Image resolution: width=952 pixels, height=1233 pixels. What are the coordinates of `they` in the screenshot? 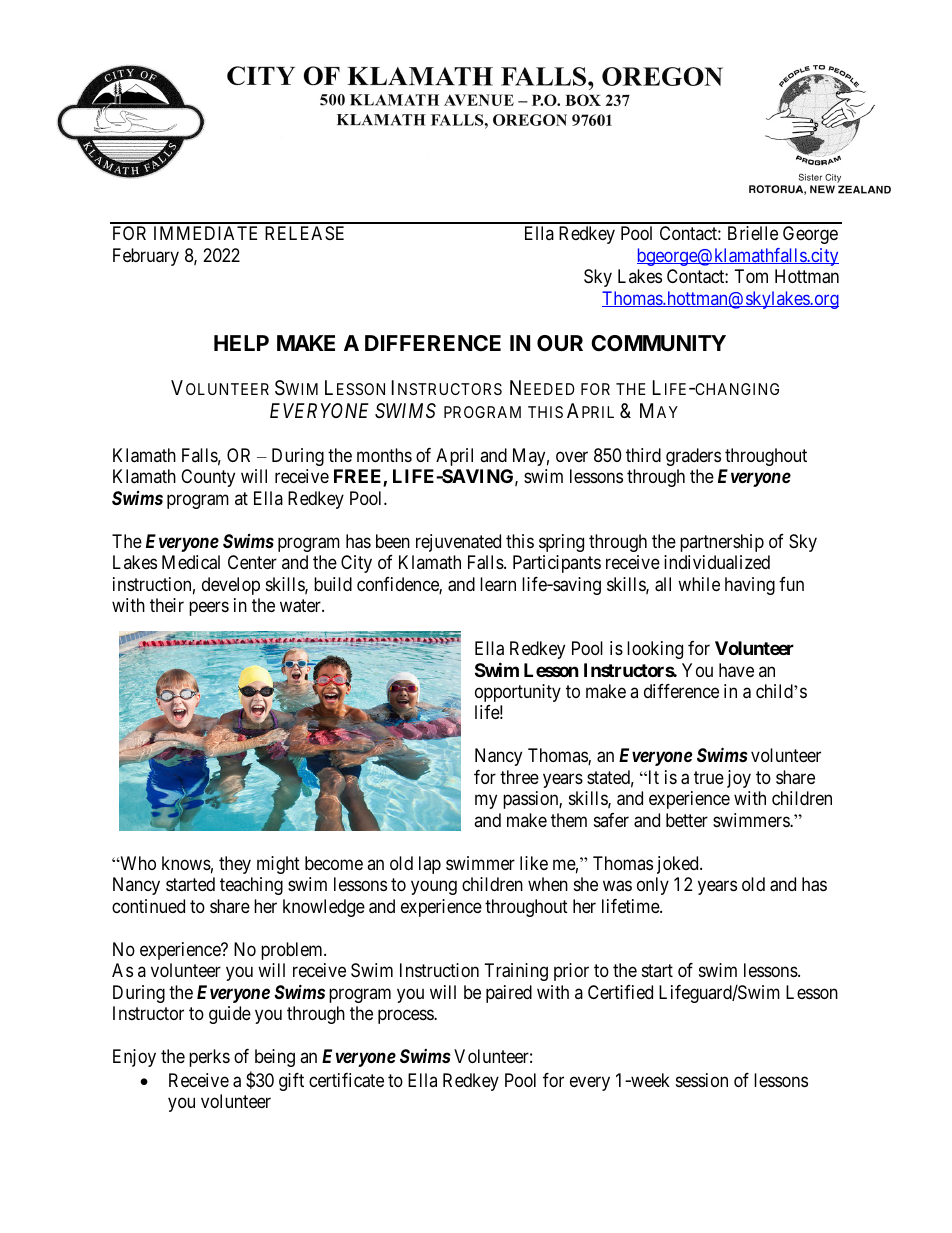 It's located at (235, 865).
